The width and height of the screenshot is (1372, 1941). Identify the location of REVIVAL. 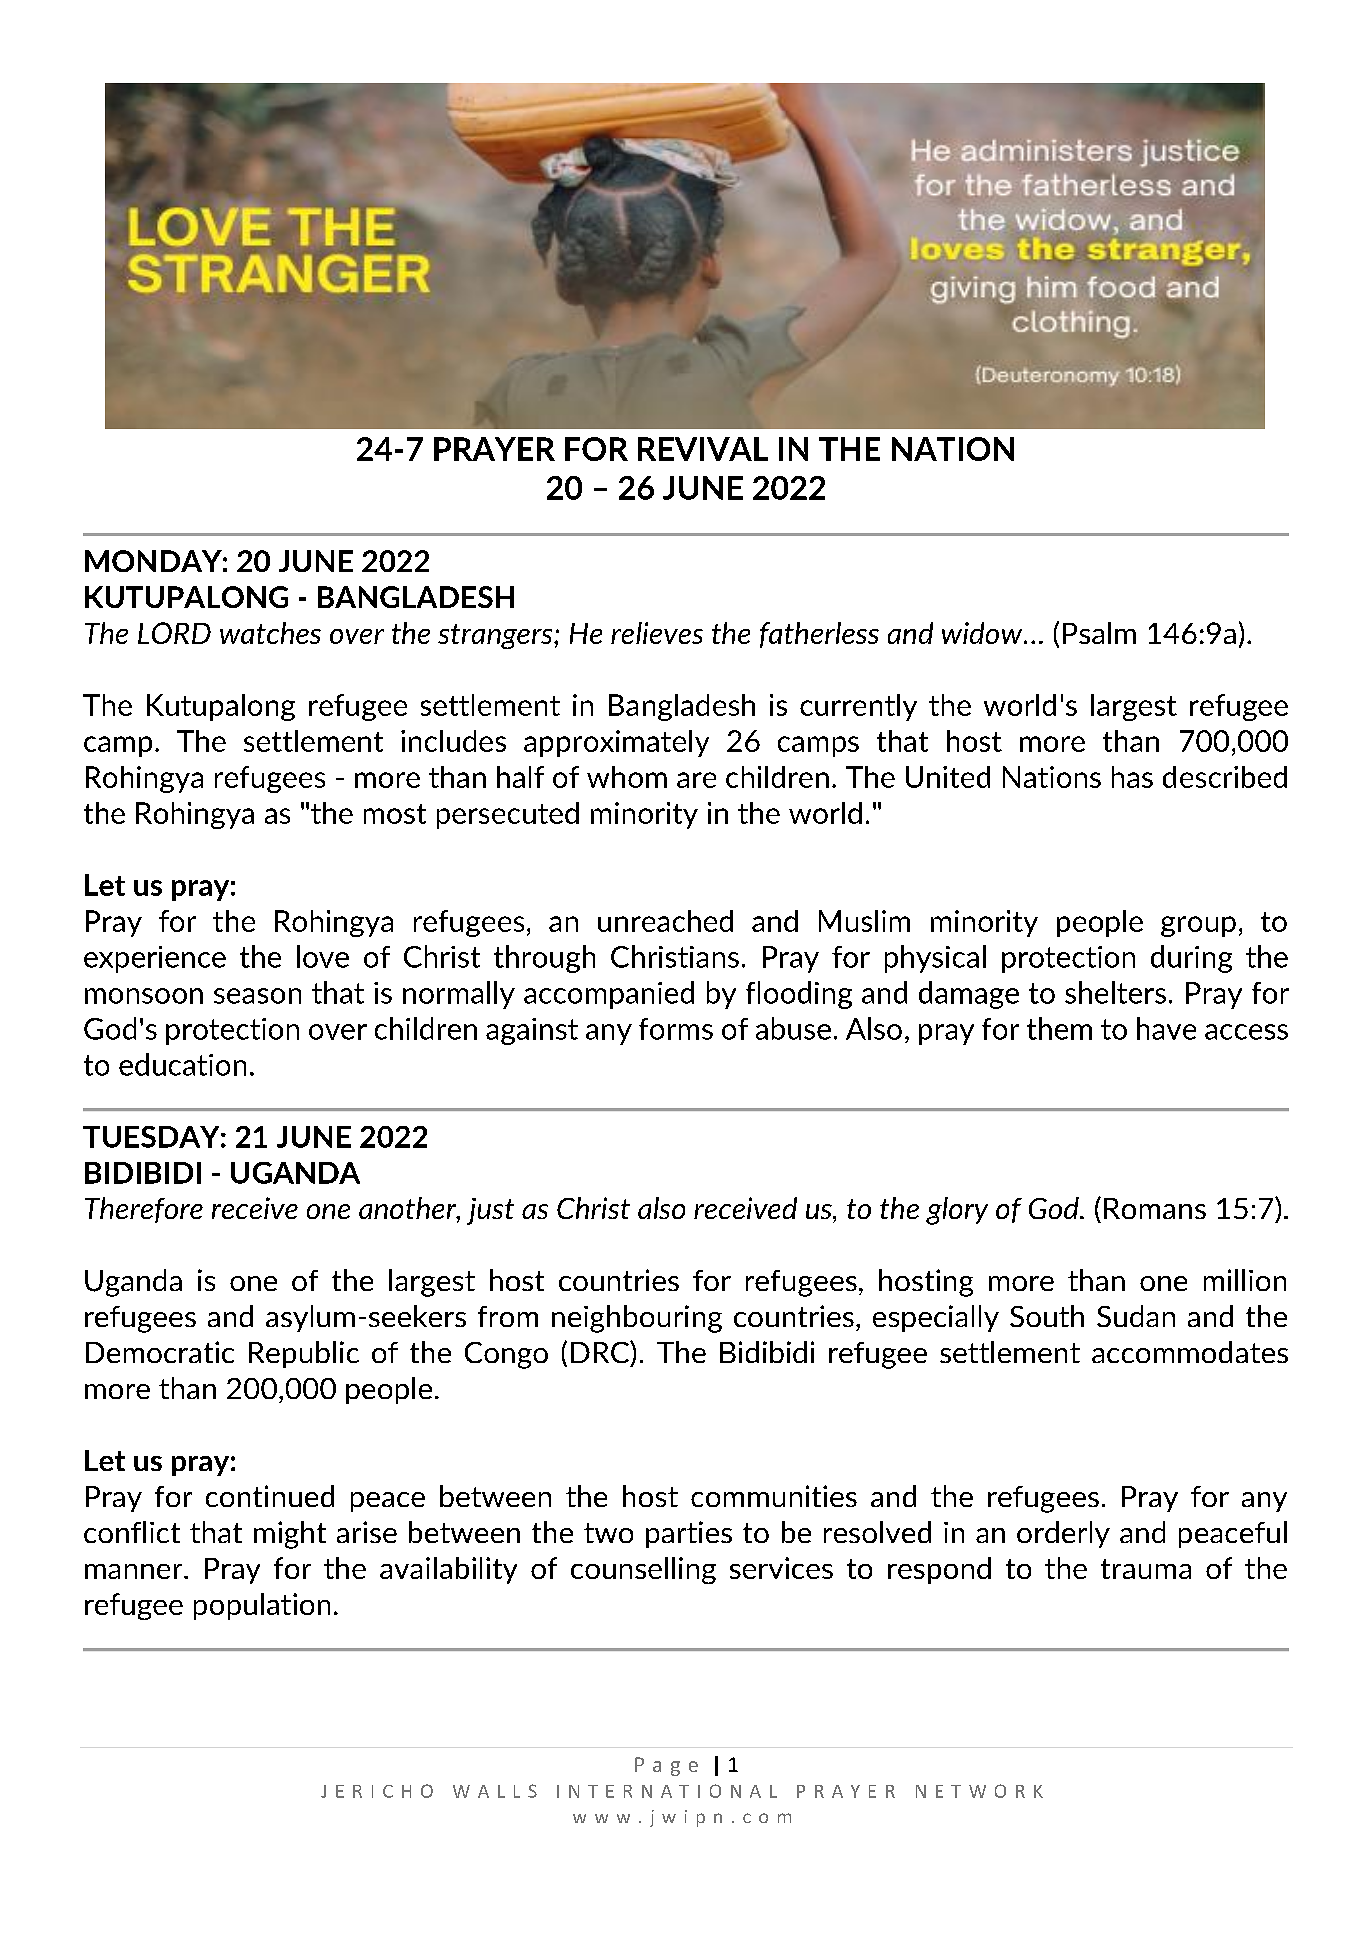
(703, 449).
